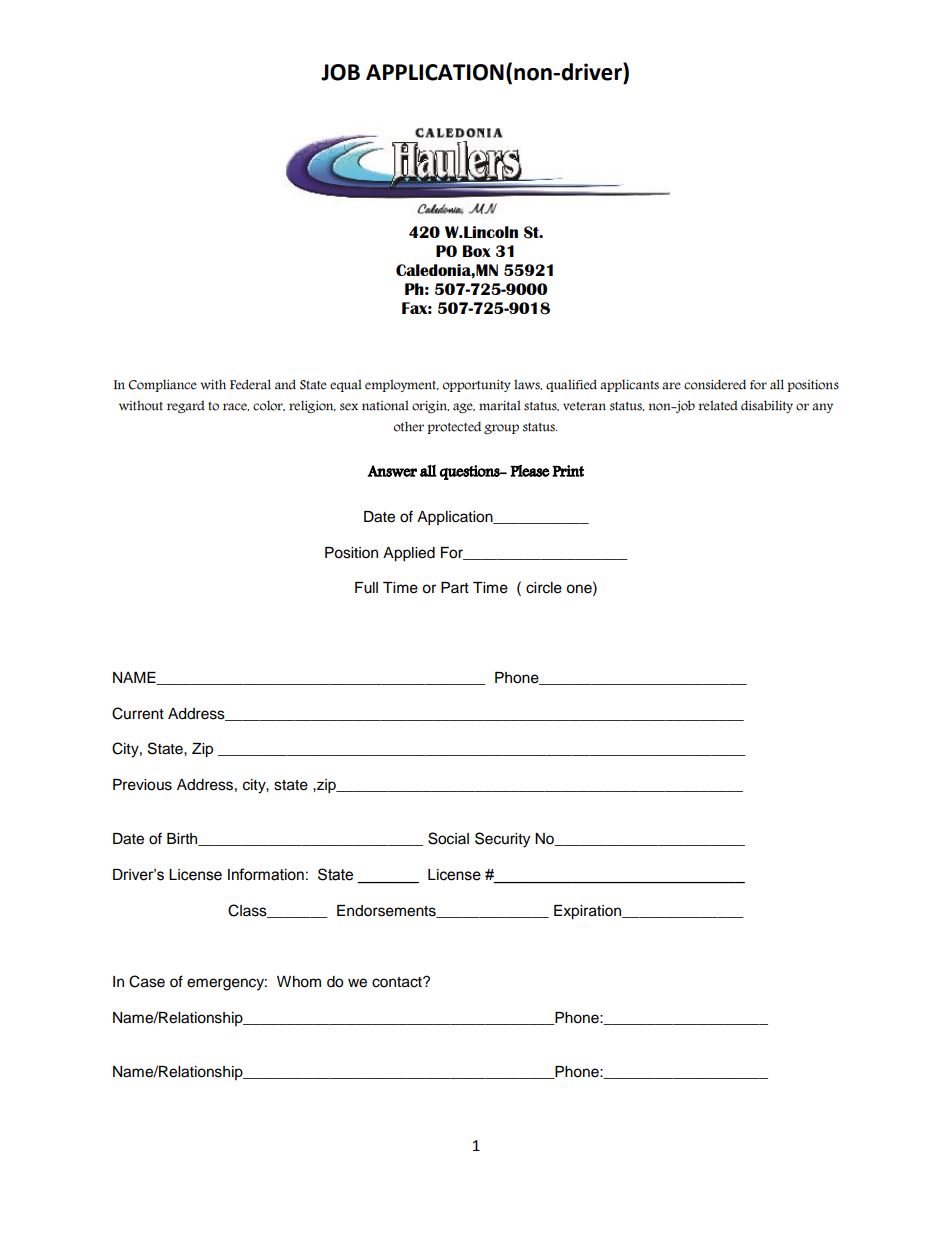 This image has height=1233, width=952. What do you see at coordinates (477, 251) in the image?
I see `Box` at bounding box center [477, 251].
